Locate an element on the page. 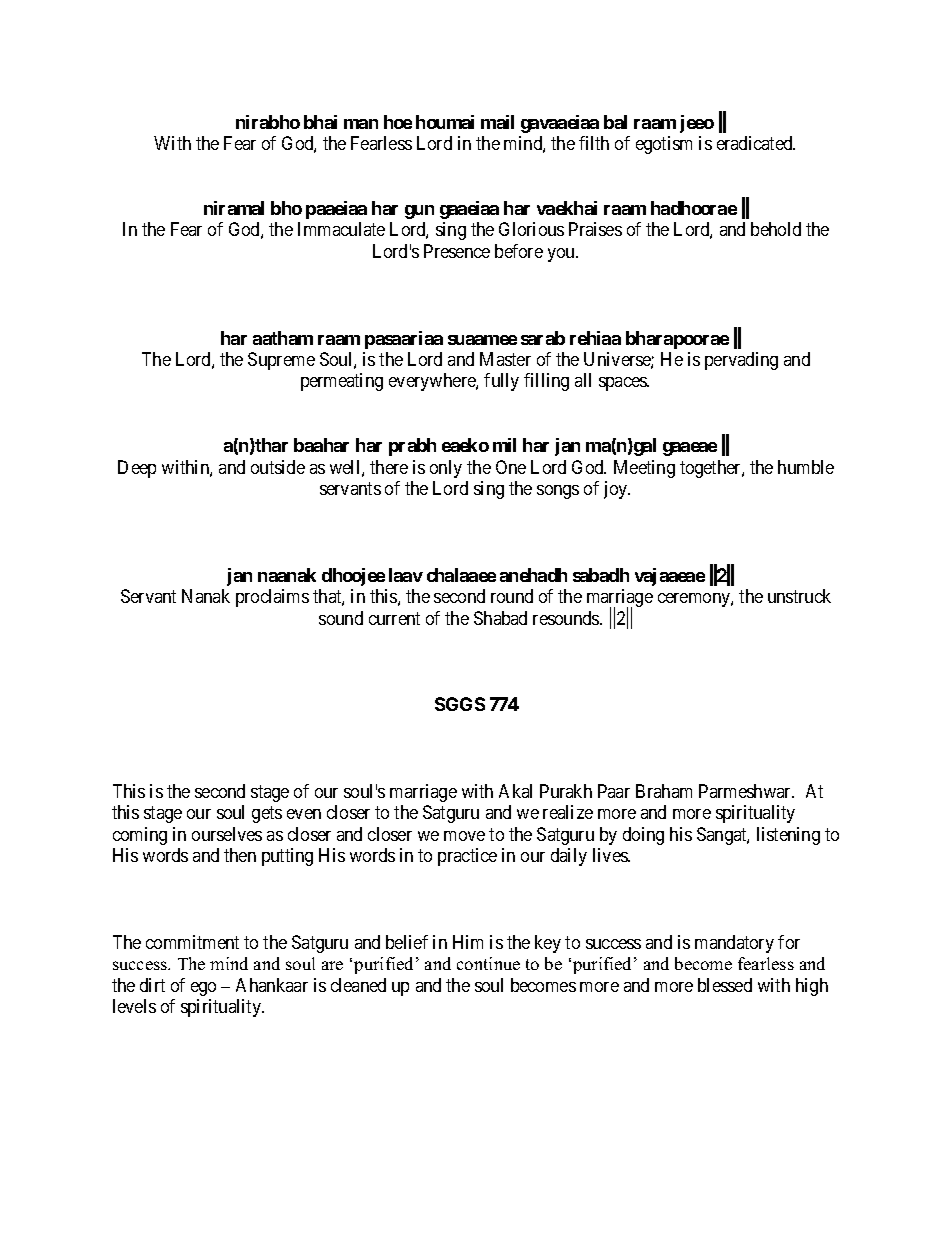 Image resolution: width=952 pixels, height=1233 pixels. eradicated is located at coordinates (756, 143).
